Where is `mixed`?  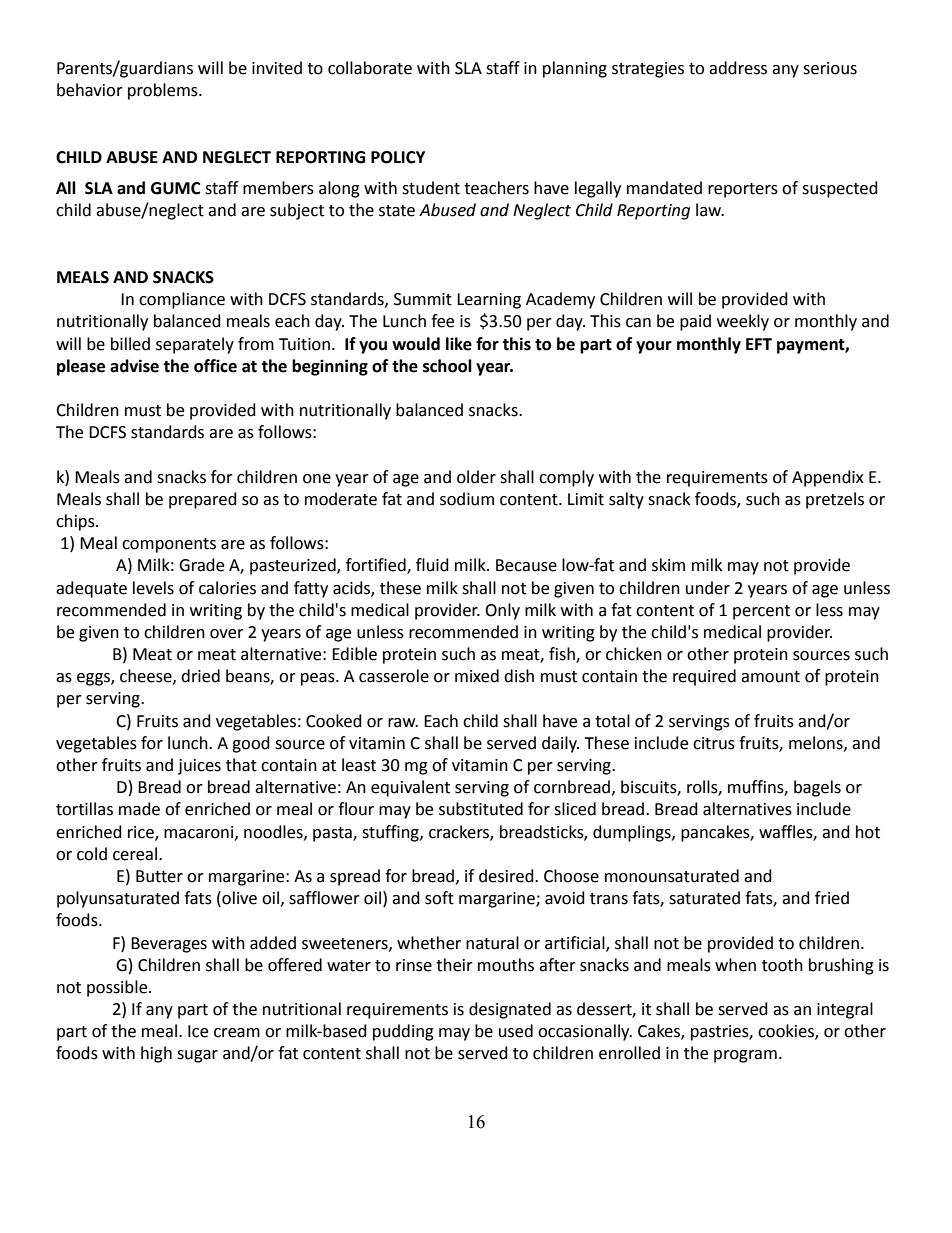
mixed is located at coordinates (477, 676).
